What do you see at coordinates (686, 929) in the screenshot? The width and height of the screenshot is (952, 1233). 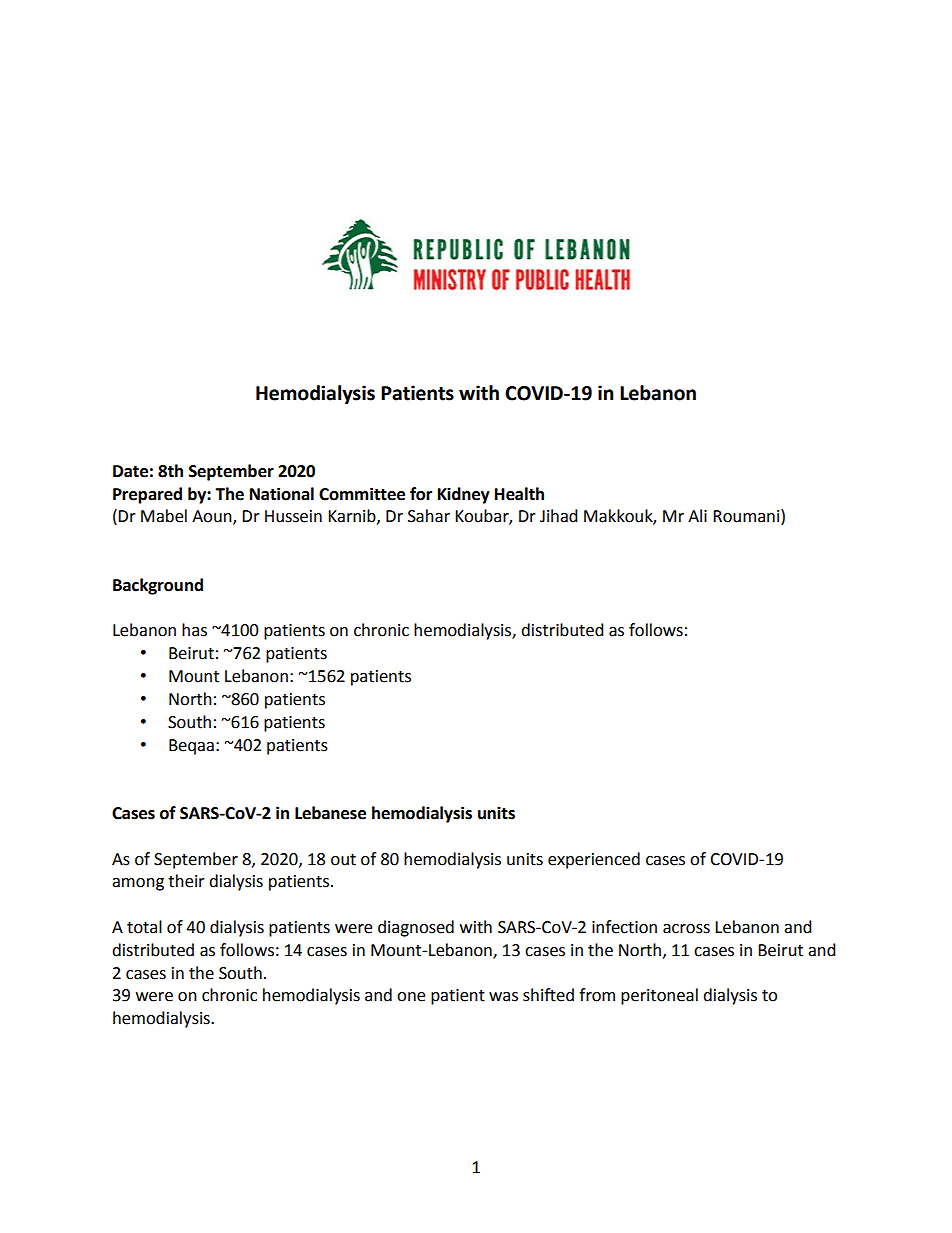 I see `across` at bounding box center [686, 929].
